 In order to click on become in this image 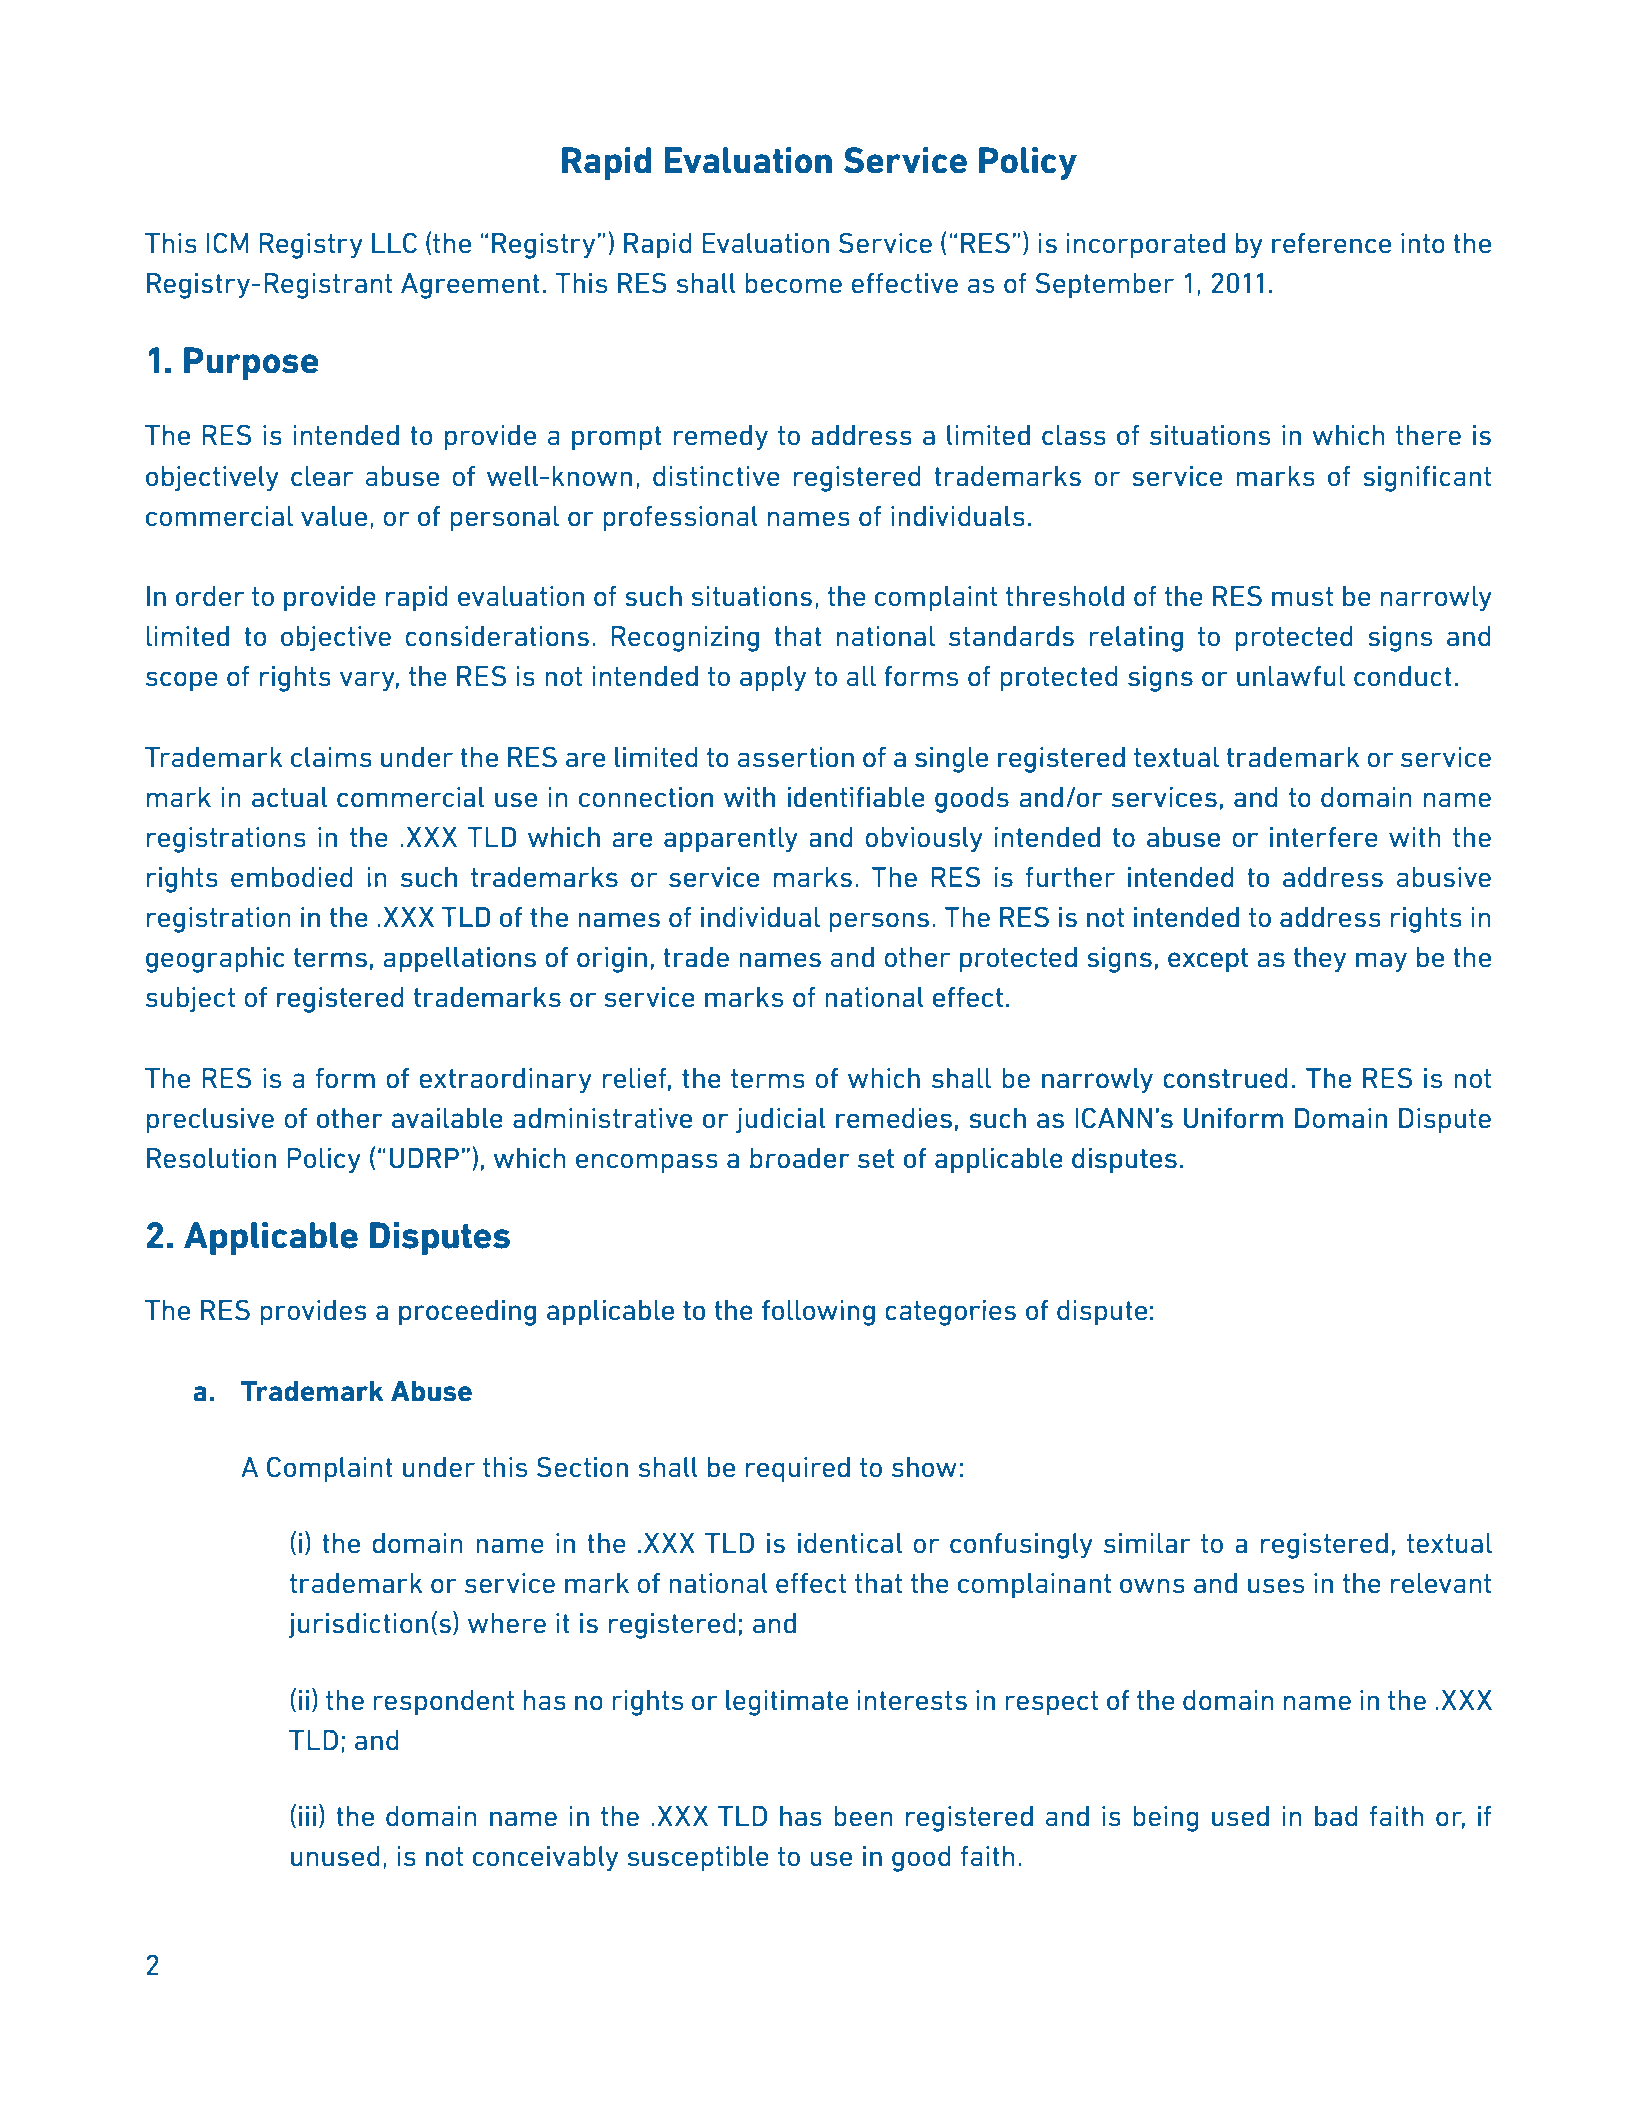, I will do `click(793, 283)`.
